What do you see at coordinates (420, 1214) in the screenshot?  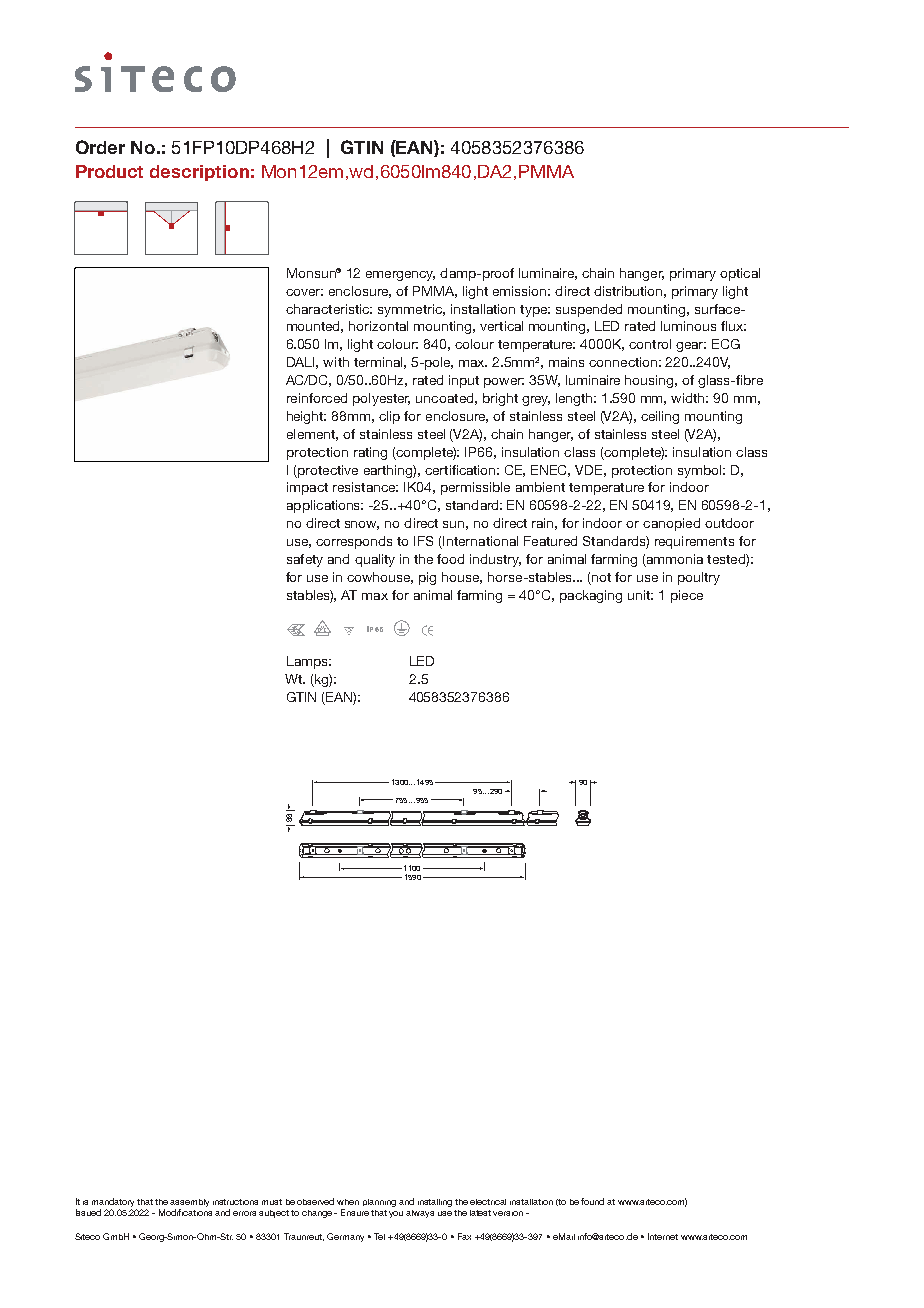 I see `always` at bounding box center [420, 1214].
